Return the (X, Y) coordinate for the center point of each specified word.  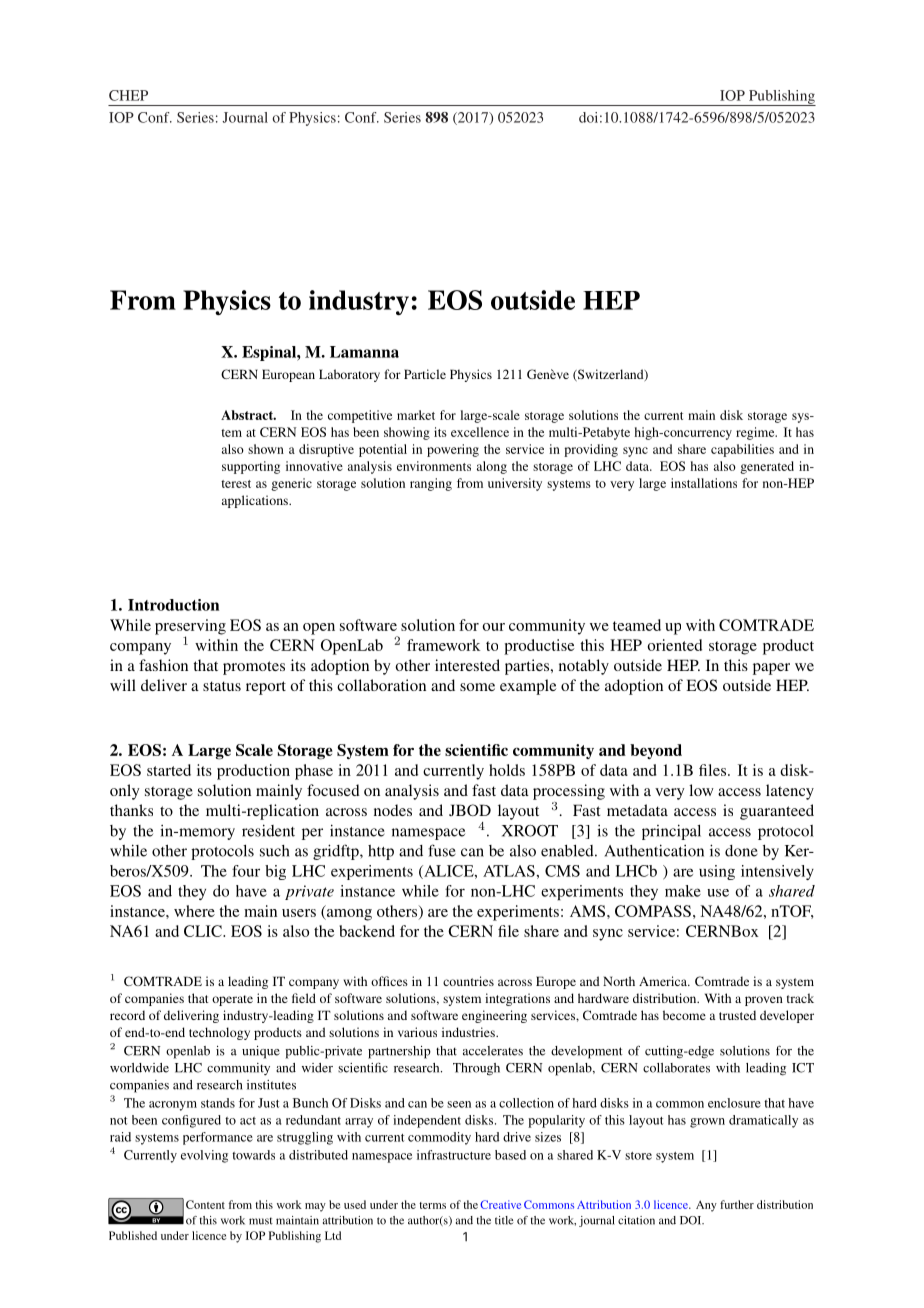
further (737, 1204)
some (477, 687)
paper (771, 669)
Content (205, 1204)
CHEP (128, 95)
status (222, 686)
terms (432, 1205)
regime (756, 433)
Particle (425, 374)
